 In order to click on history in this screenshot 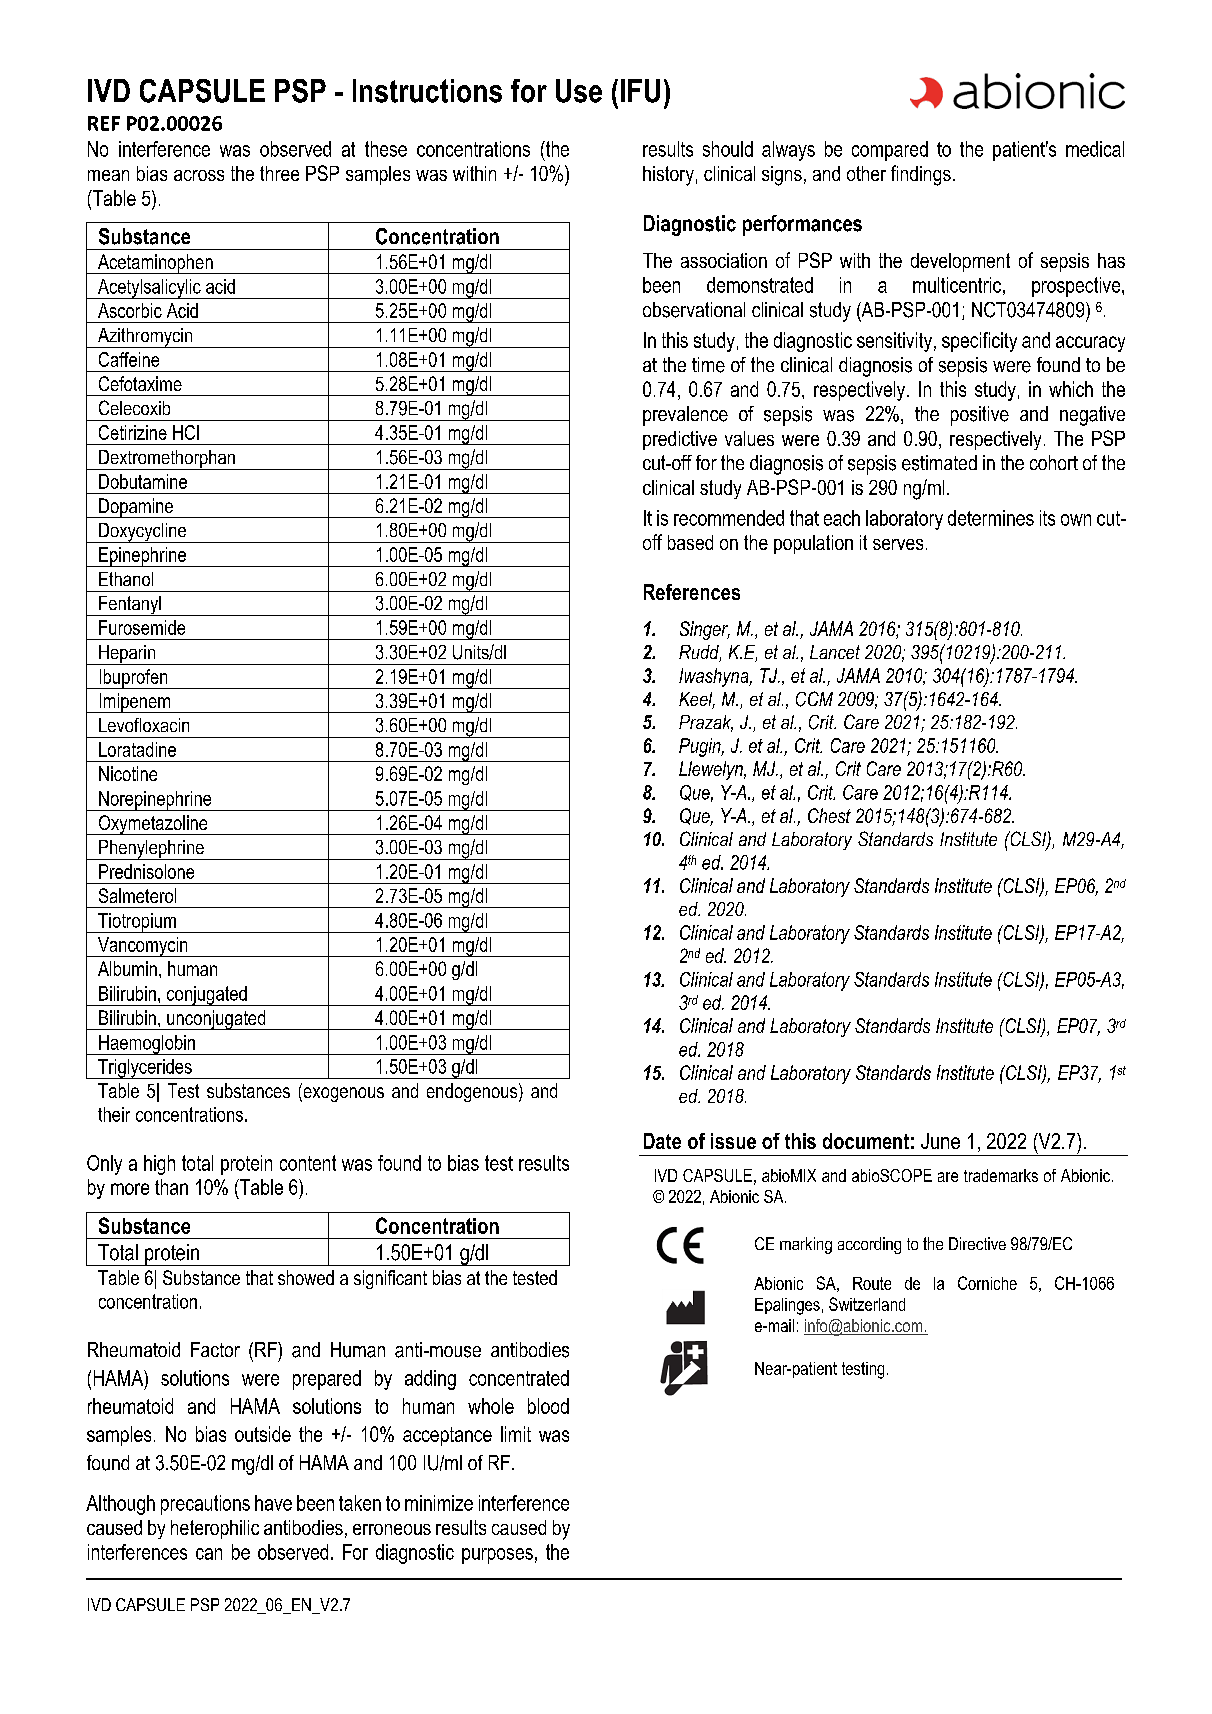, I will do `click(668, 176)`.
